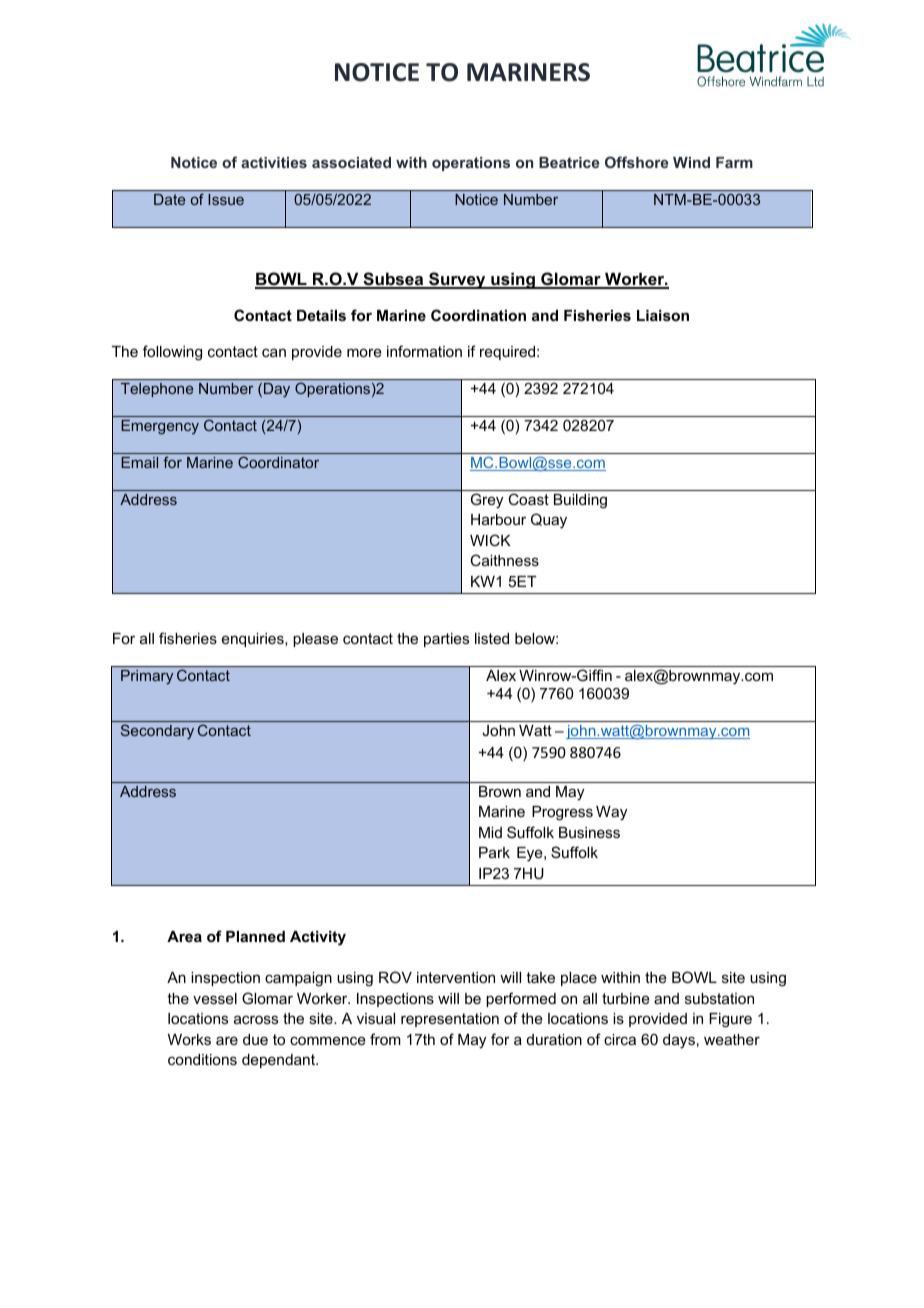  What do you see at coordinates (274, 162) in the image?
I see `activities` at bounding box center [274, 162].
